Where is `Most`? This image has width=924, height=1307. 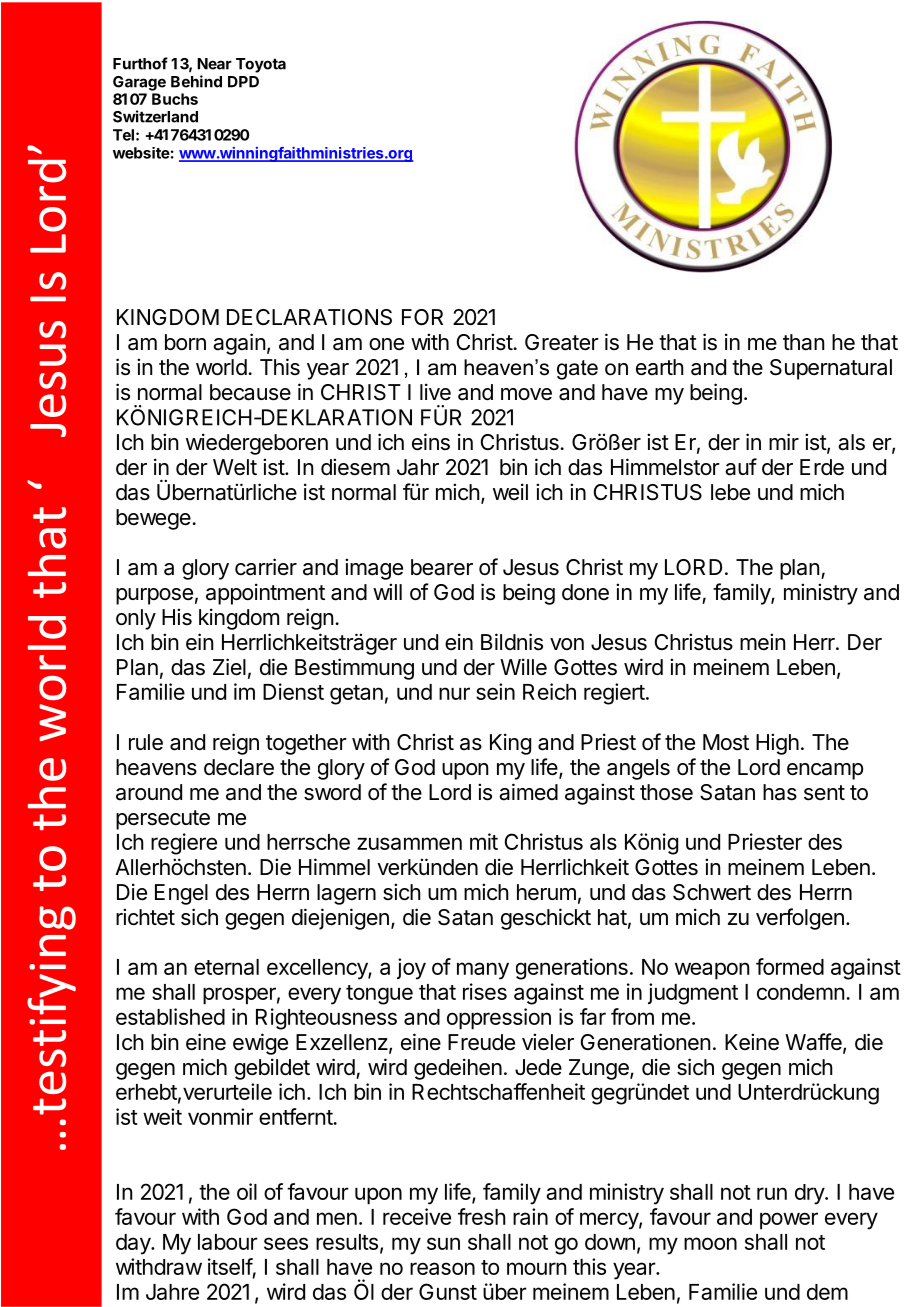 Most is located at coordinates (726, 742).
